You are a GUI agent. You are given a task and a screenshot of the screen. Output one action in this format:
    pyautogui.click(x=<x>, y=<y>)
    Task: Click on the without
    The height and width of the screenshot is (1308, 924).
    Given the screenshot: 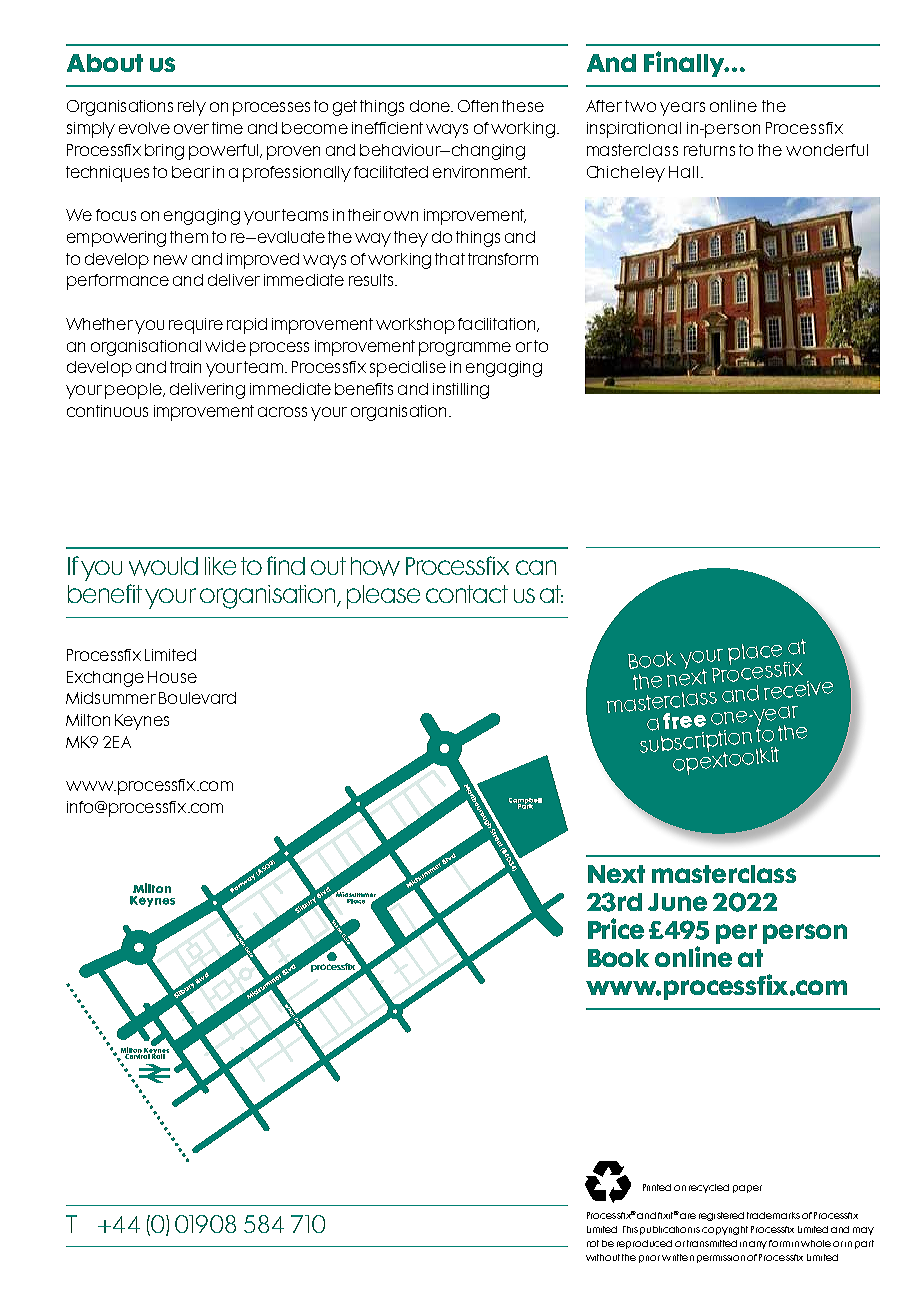 What is the action you would take?
    pyautogui.click(x=603, y=1257)
